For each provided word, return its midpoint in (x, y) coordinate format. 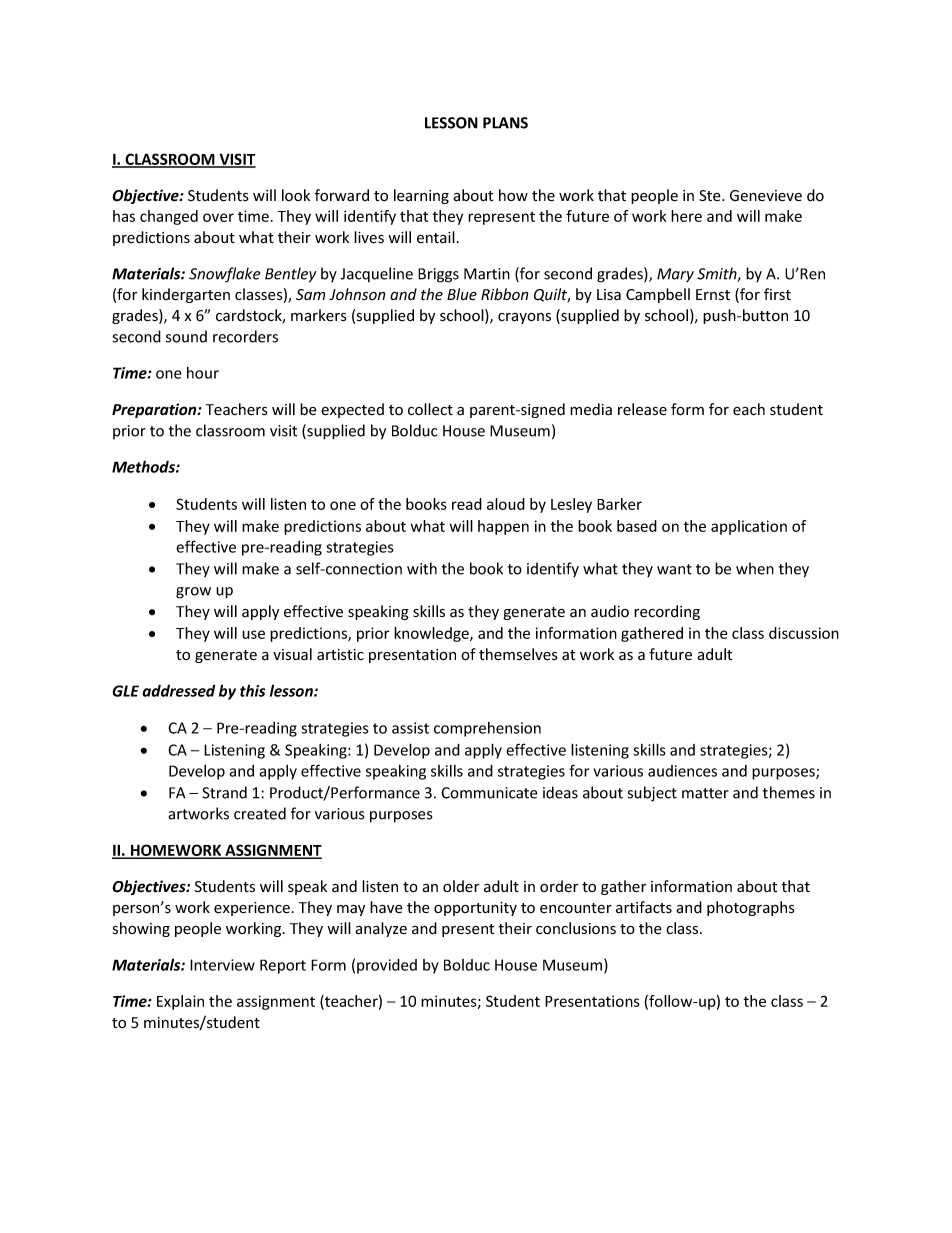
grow (193, 593)
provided (387, 966)
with (422, 568)
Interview (222, 965)
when (755, 568)
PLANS (505, 123)
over (218, 217)
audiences (682, 771)
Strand (224, 792)
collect (430, 409)
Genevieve (766, 196)
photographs (751, 908)
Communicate (489, 793)
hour (203, 373)
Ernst (713, 294)
